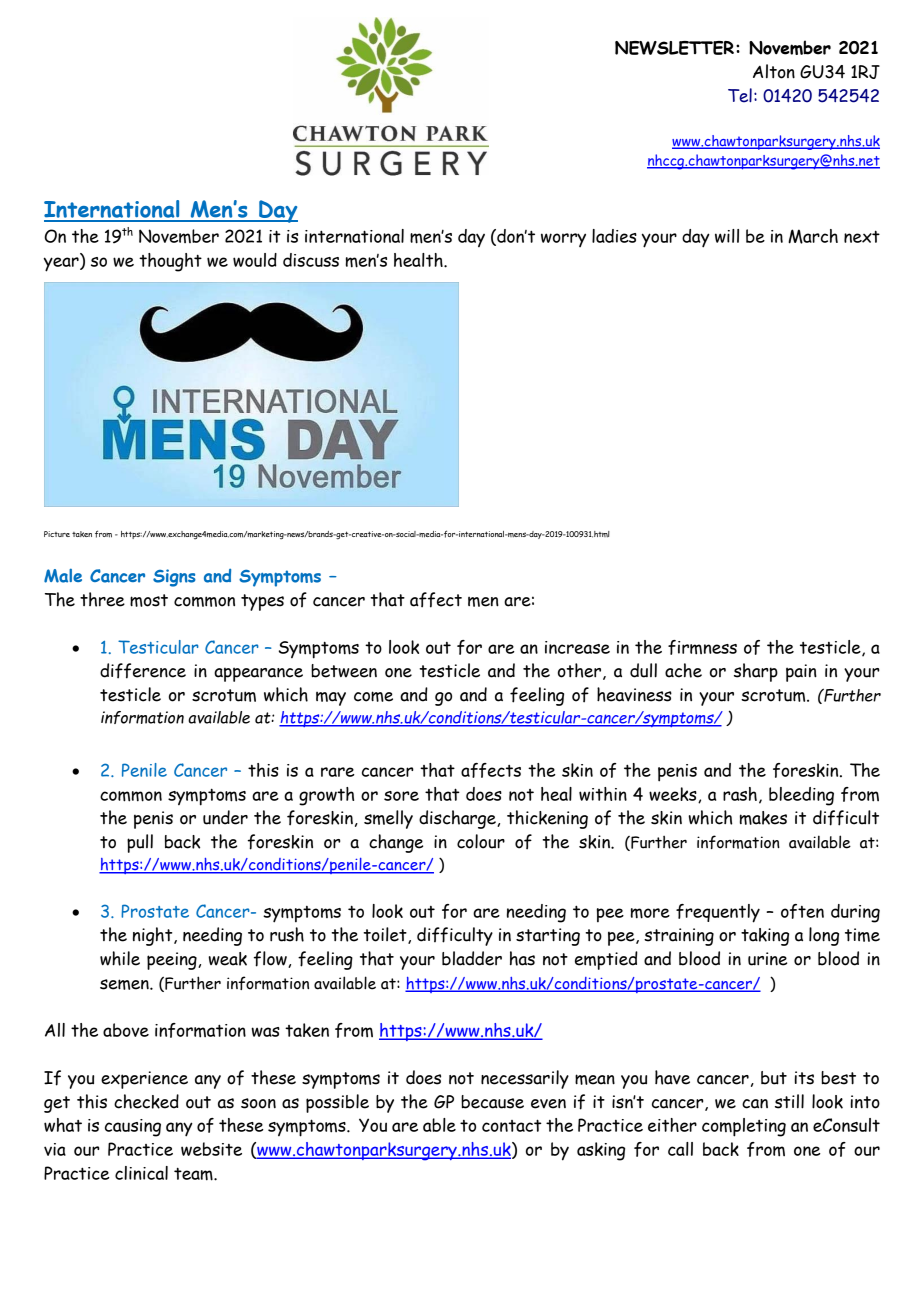  Describe the element at coordinates (154, 936) in the image. I see `night` at that location.
